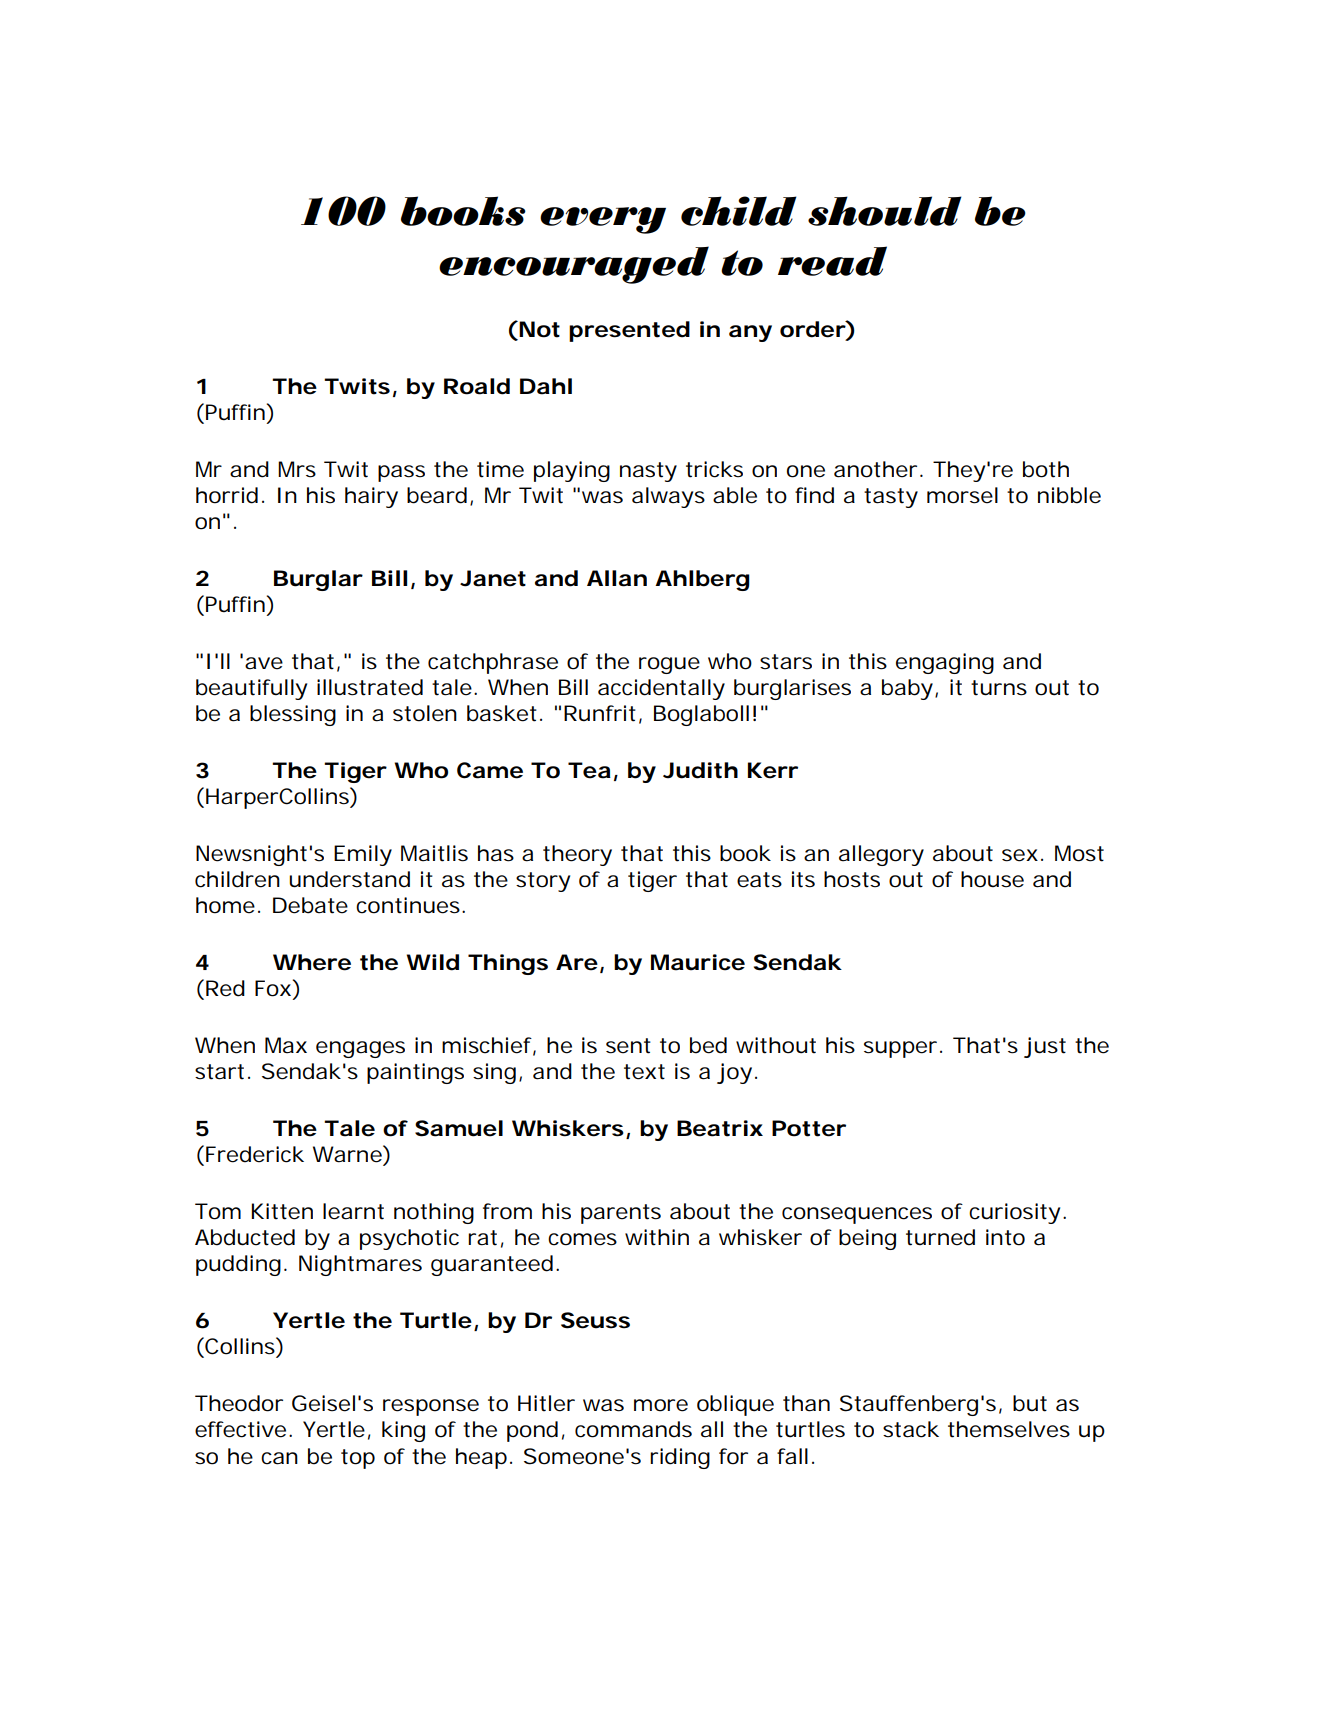 This page has height=1714, width=1324. Describe the element at coordinates (358, 1459) in the page. I see `top` at that location.
